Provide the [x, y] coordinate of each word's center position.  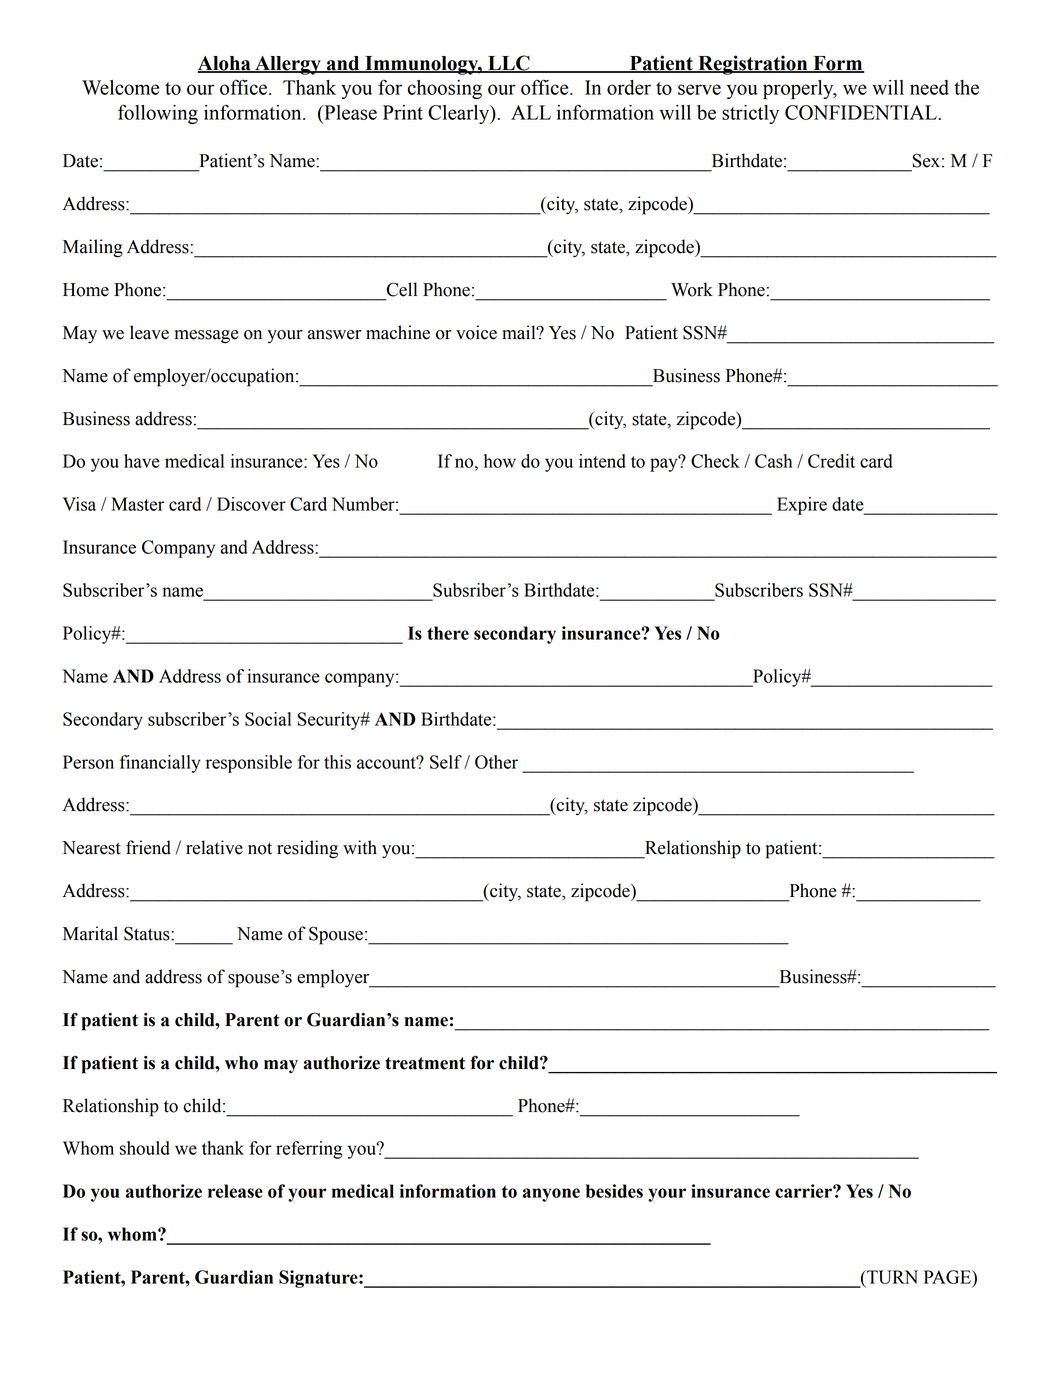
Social [268, 719]
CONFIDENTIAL [862, 112]
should [145, 1148]
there [448, 633]
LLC [509, 64]
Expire [802, 506]
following [158, 114]
